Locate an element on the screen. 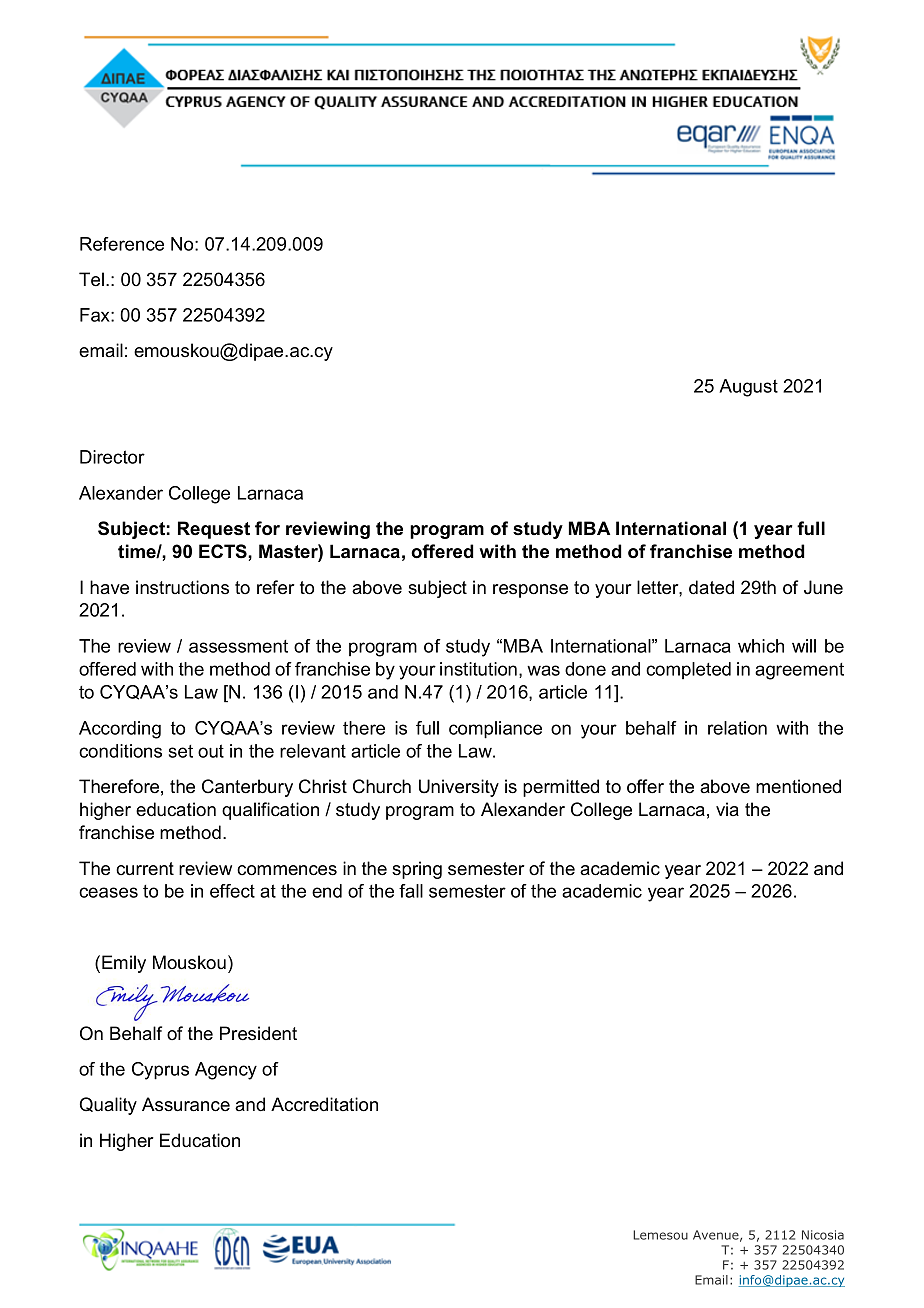  current is located at coordinates (145, 869).
